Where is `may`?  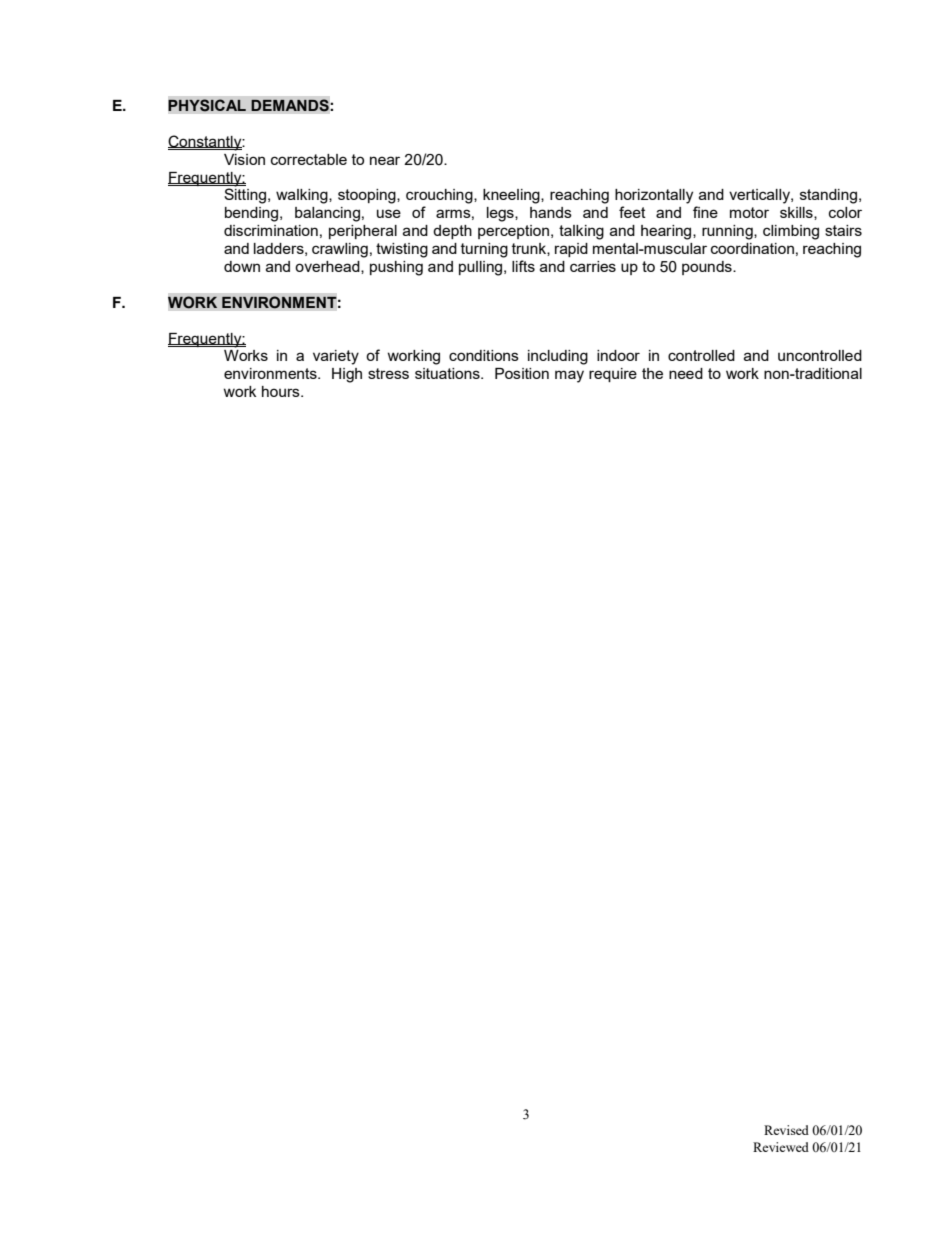
may is located at coordinates (569, 376).
